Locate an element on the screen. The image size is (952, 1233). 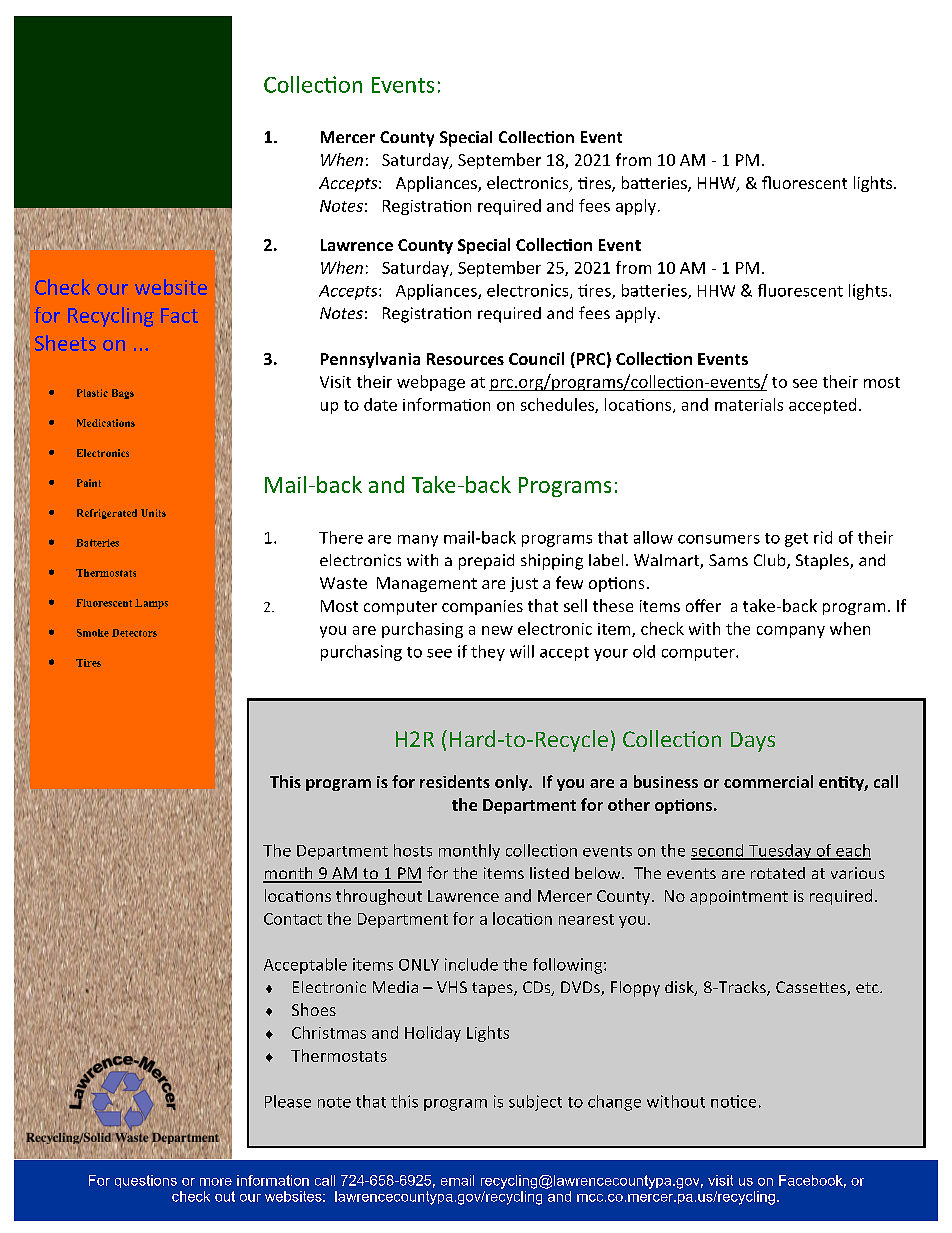
Detectors is located at coordinates (134, 633).
